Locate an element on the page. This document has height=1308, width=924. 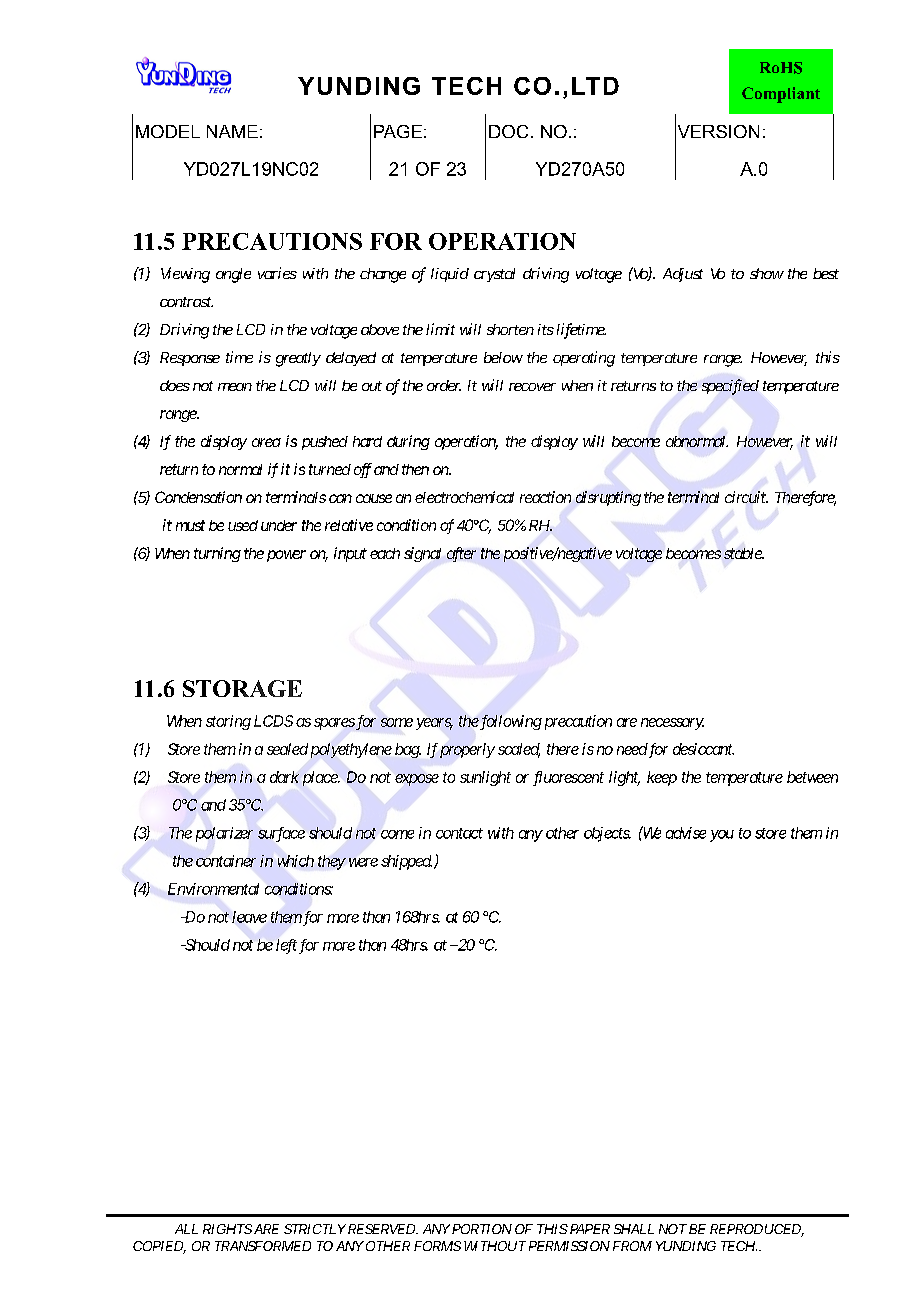
RIGHTS is located at coordinates (227, 1229).
